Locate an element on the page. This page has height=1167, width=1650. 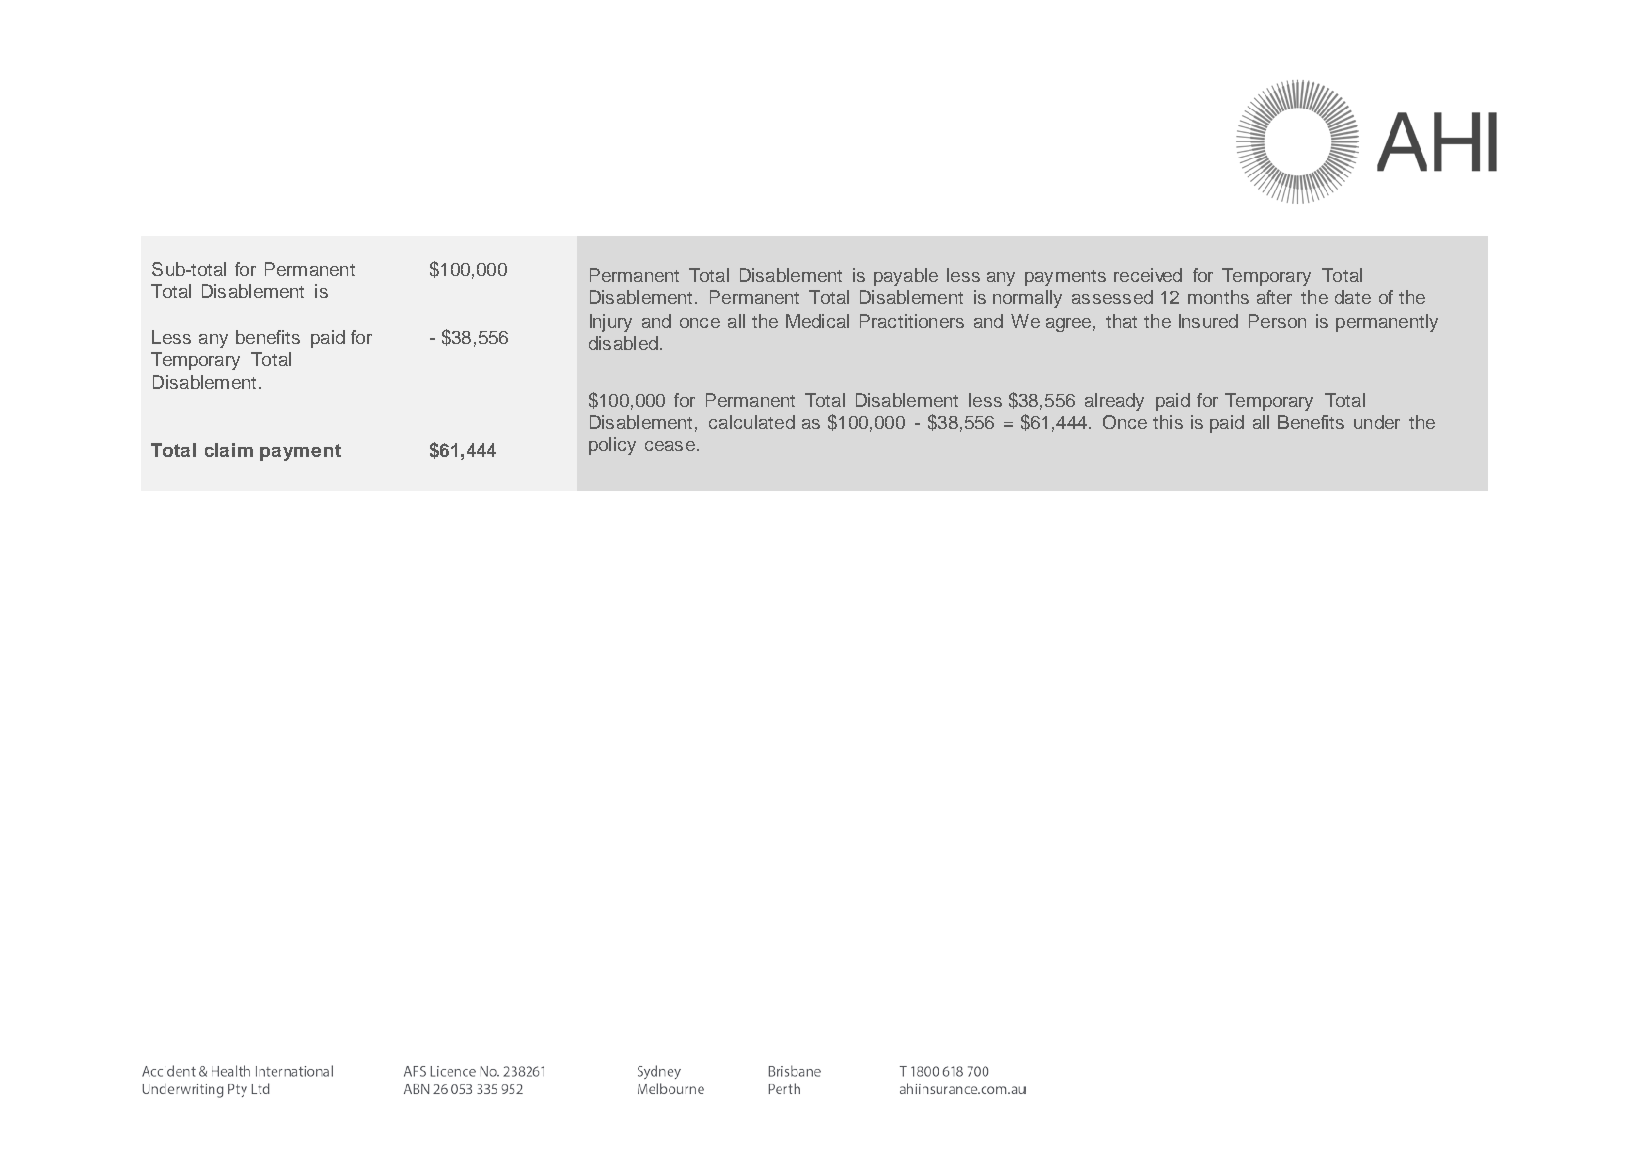
claim is located at coordinates (229, 450).
